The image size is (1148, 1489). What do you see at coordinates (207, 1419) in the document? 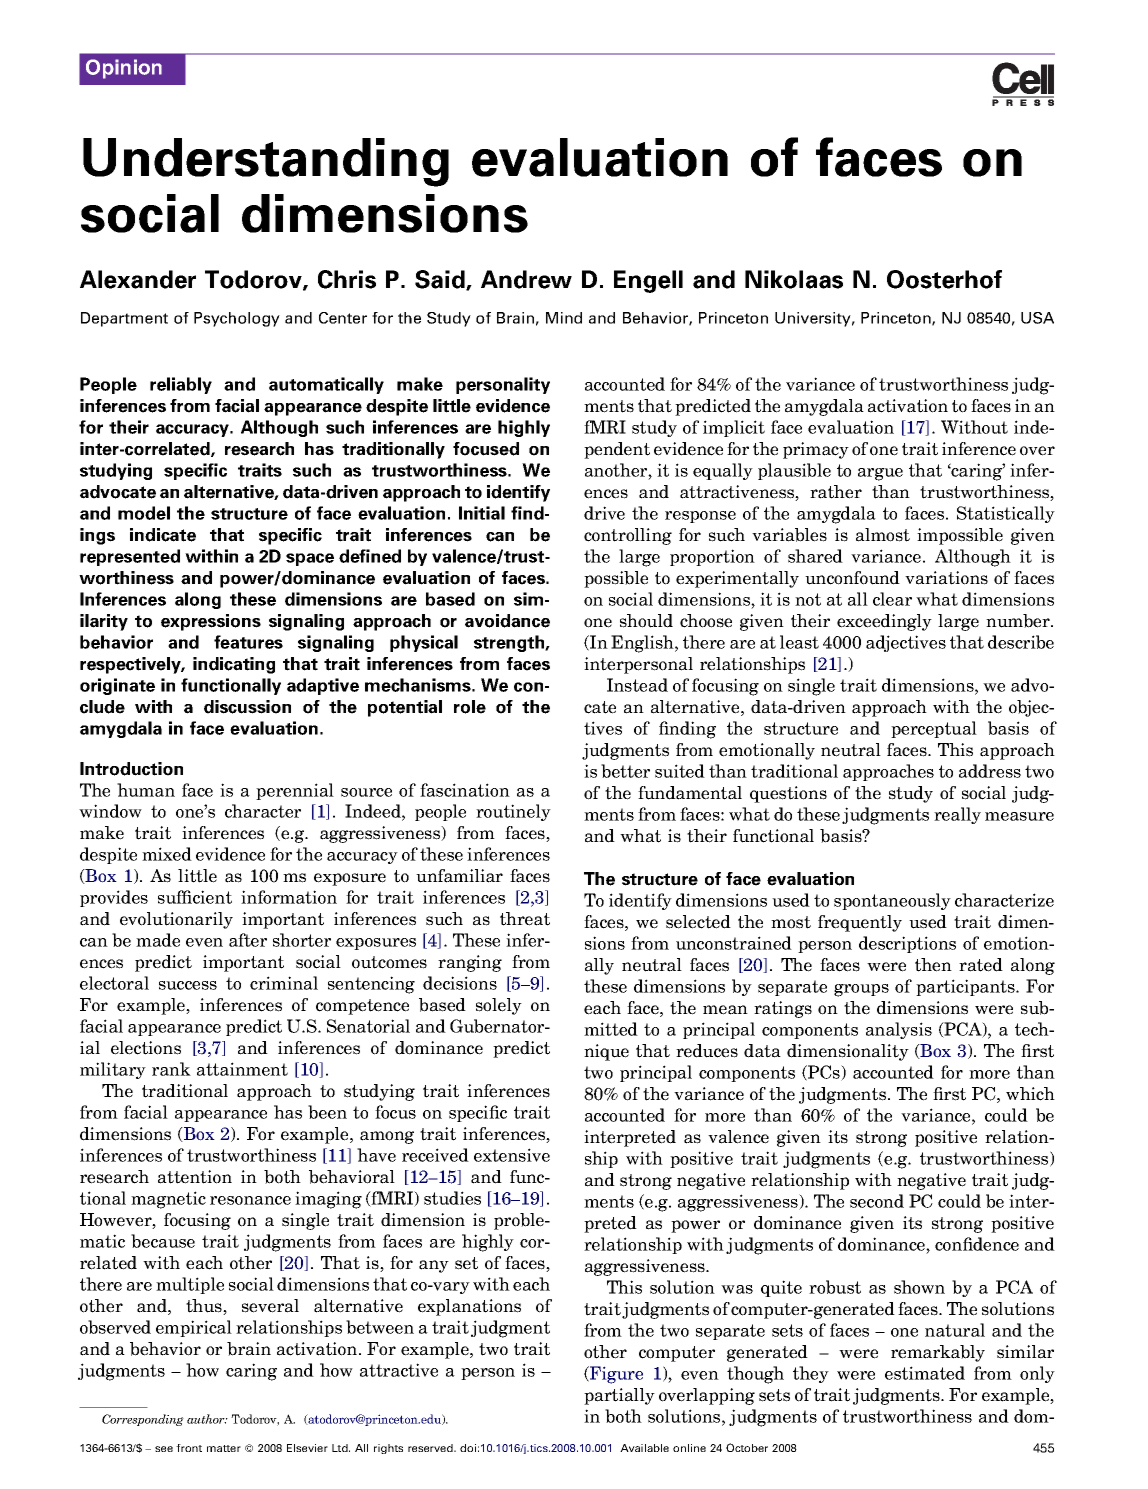
I see `author` at bounding box center [207, 1419].
